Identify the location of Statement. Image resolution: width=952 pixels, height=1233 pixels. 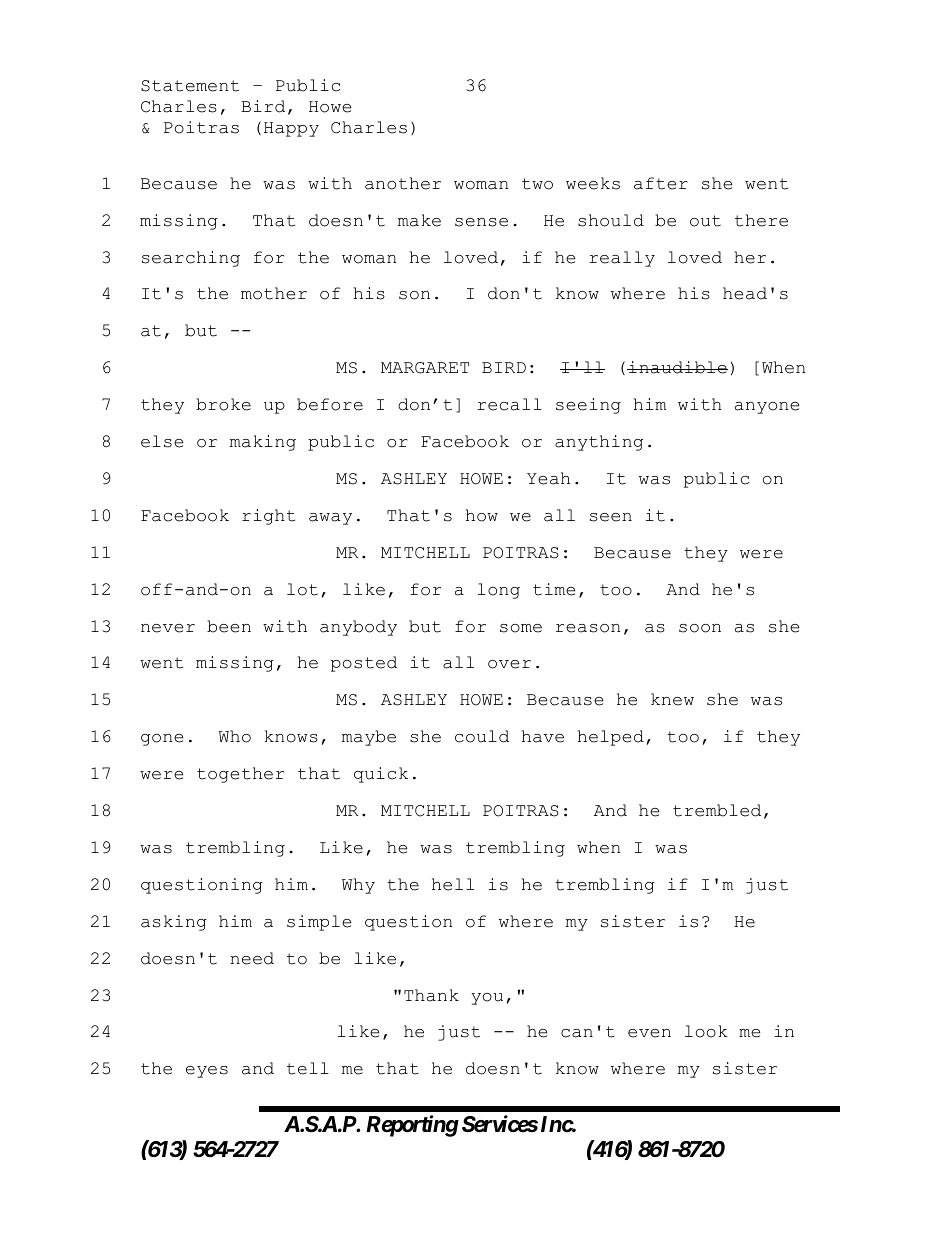
(190, 86).
